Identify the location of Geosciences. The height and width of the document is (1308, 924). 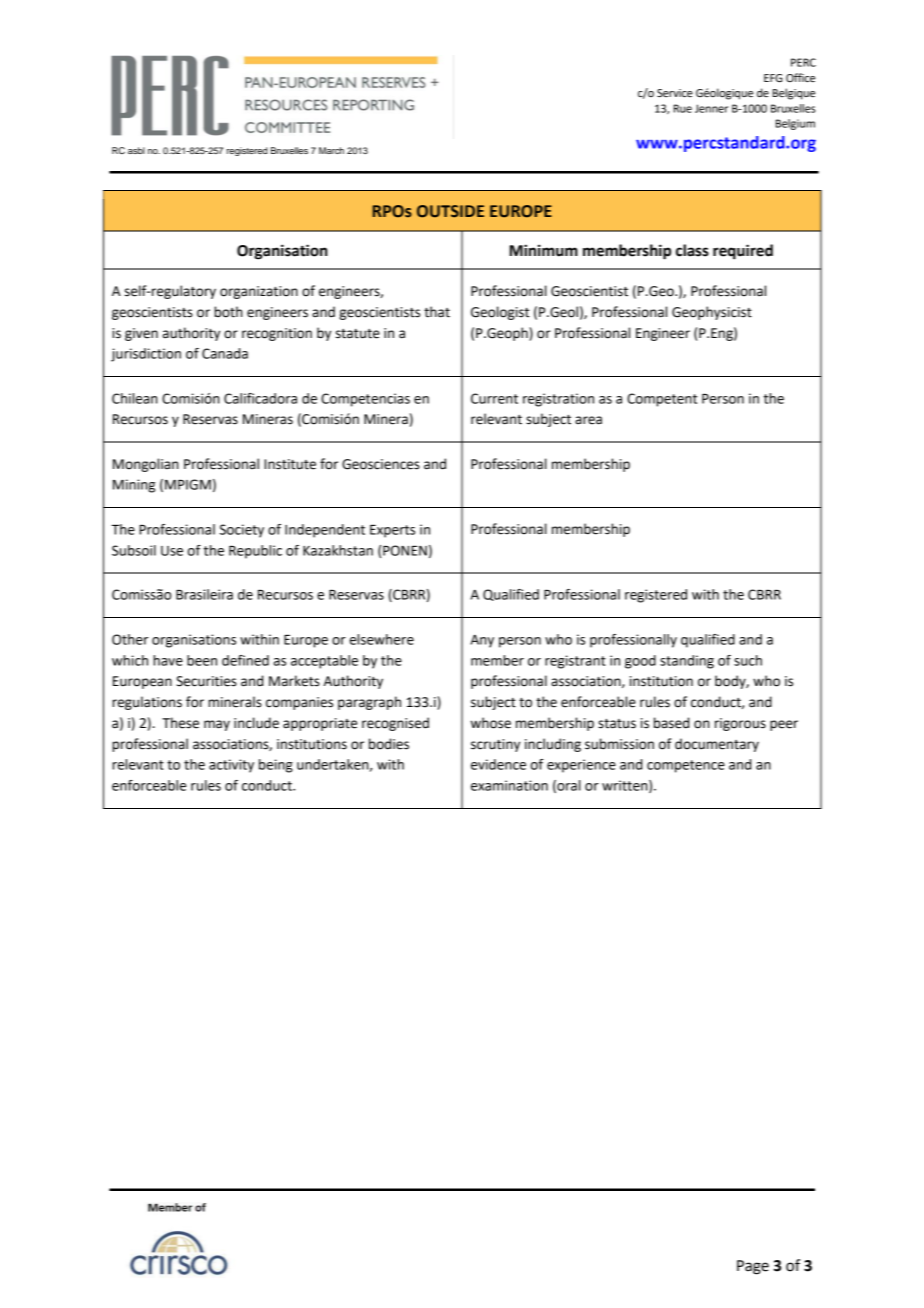
(381, 464).
